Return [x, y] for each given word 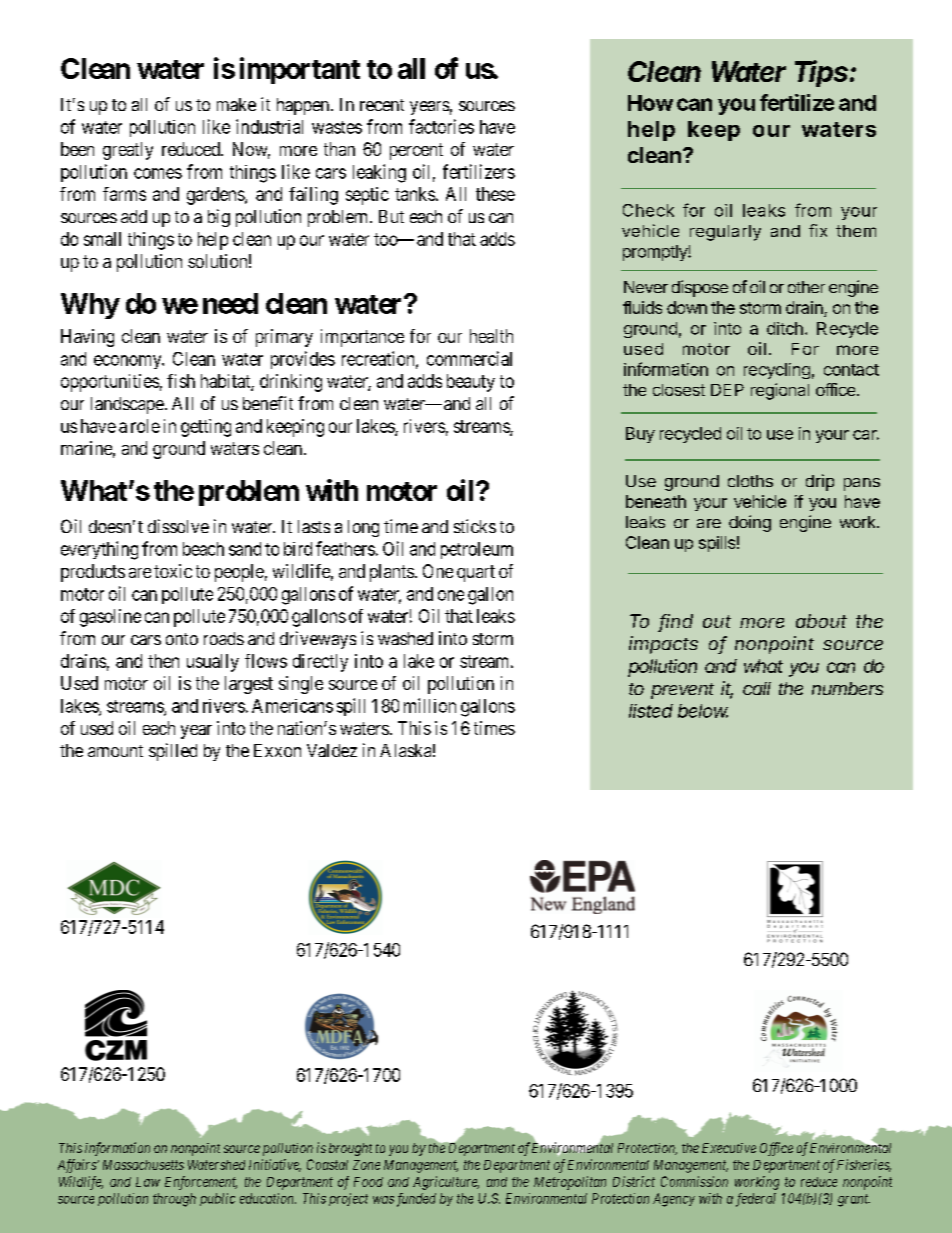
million [430, 705]
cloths [750, 481]
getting [206, 428]
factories [441, 126]
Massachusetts [143, 1165]
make [236, 104]
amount [115, 751]
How [650, 103]
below [703, 711]
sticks [475, 526]
